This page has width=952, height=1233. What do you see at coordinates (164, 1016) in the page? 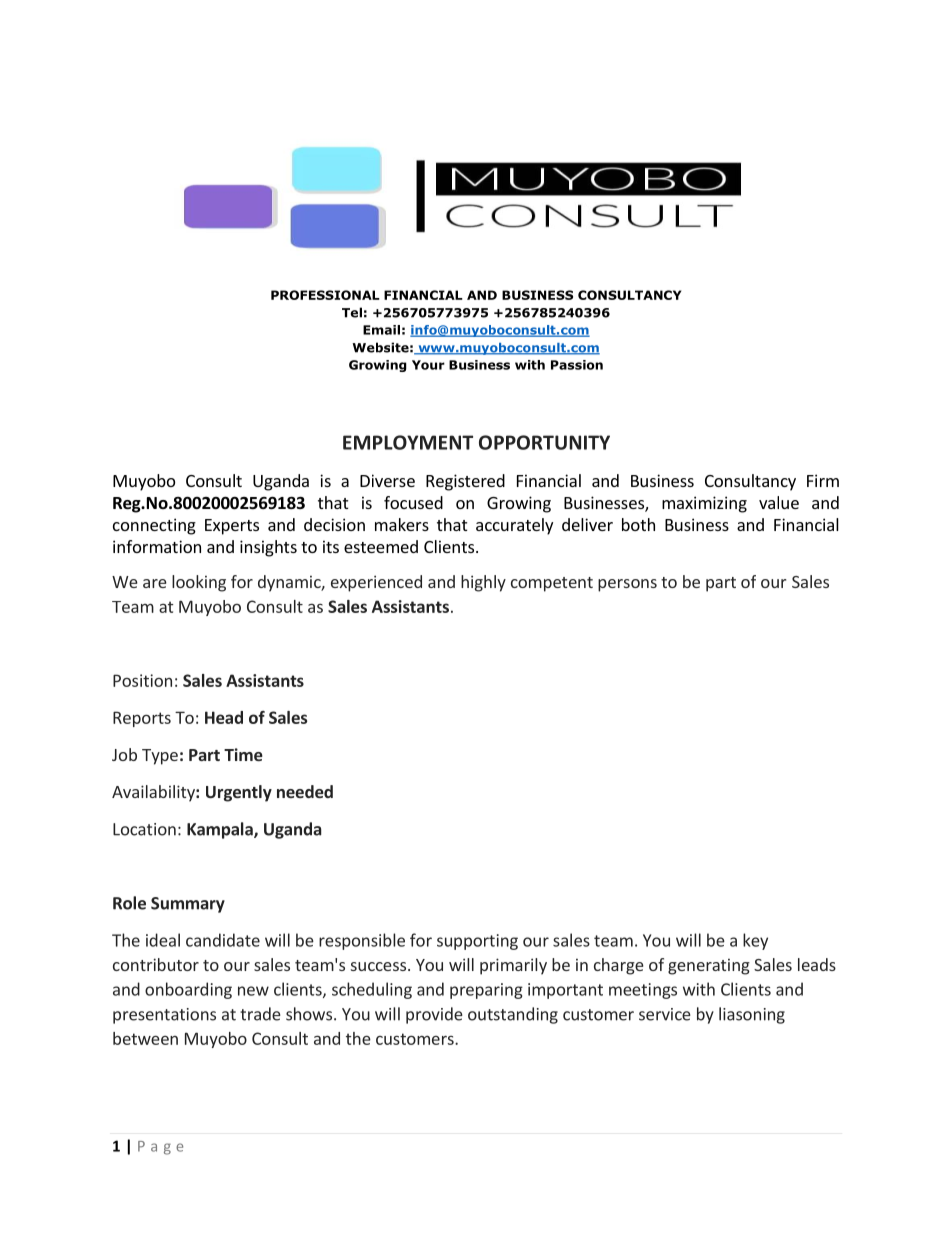
I see `presentations` at bounding box center [164, 1016].
